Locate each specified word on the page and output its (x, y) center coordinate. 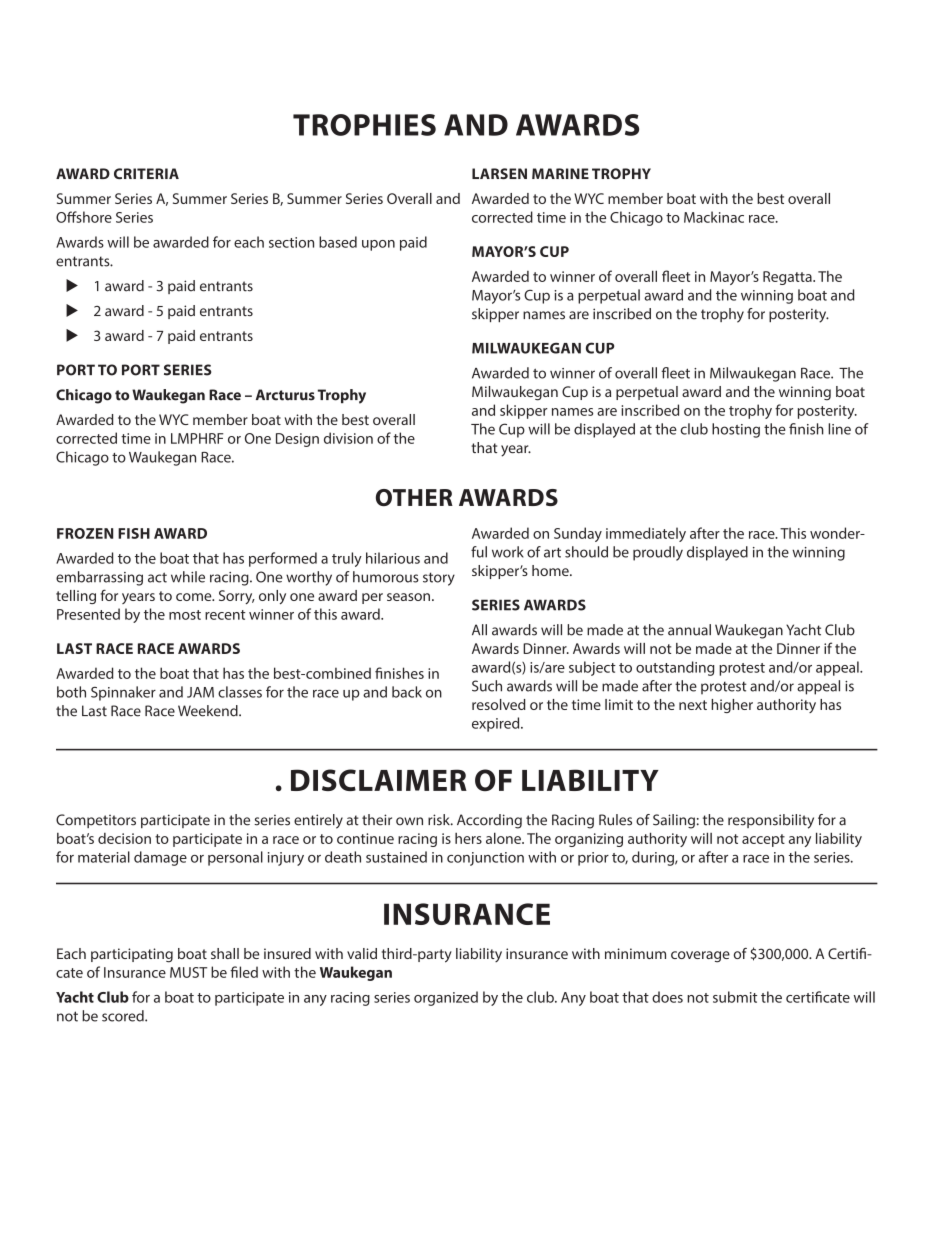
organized (446, 998)
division (348, 438)
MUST (188, 972)
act (157, 577)
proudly (658, 553)
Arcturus (285, 395)
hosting (736, 430)
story (439, 579)
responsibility (771, 821)
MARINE (560, 173)
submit (735, 997)
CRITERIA (146, 173)
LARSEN (499, 173)
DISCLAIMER (379, 780)
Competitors (96, 821)
